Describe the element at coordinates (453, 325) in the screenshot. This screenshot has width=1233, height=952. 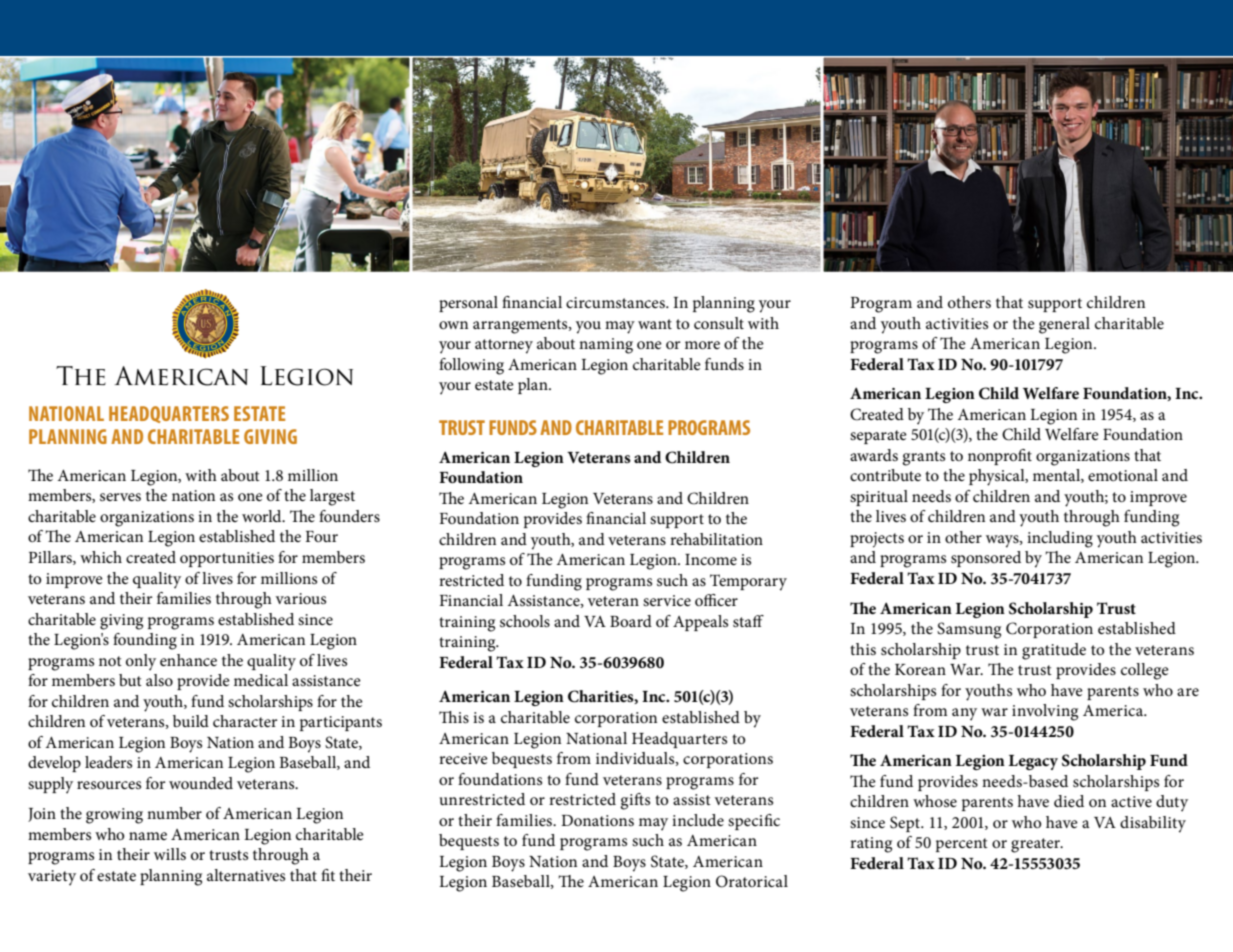
I see `own` at that location.
